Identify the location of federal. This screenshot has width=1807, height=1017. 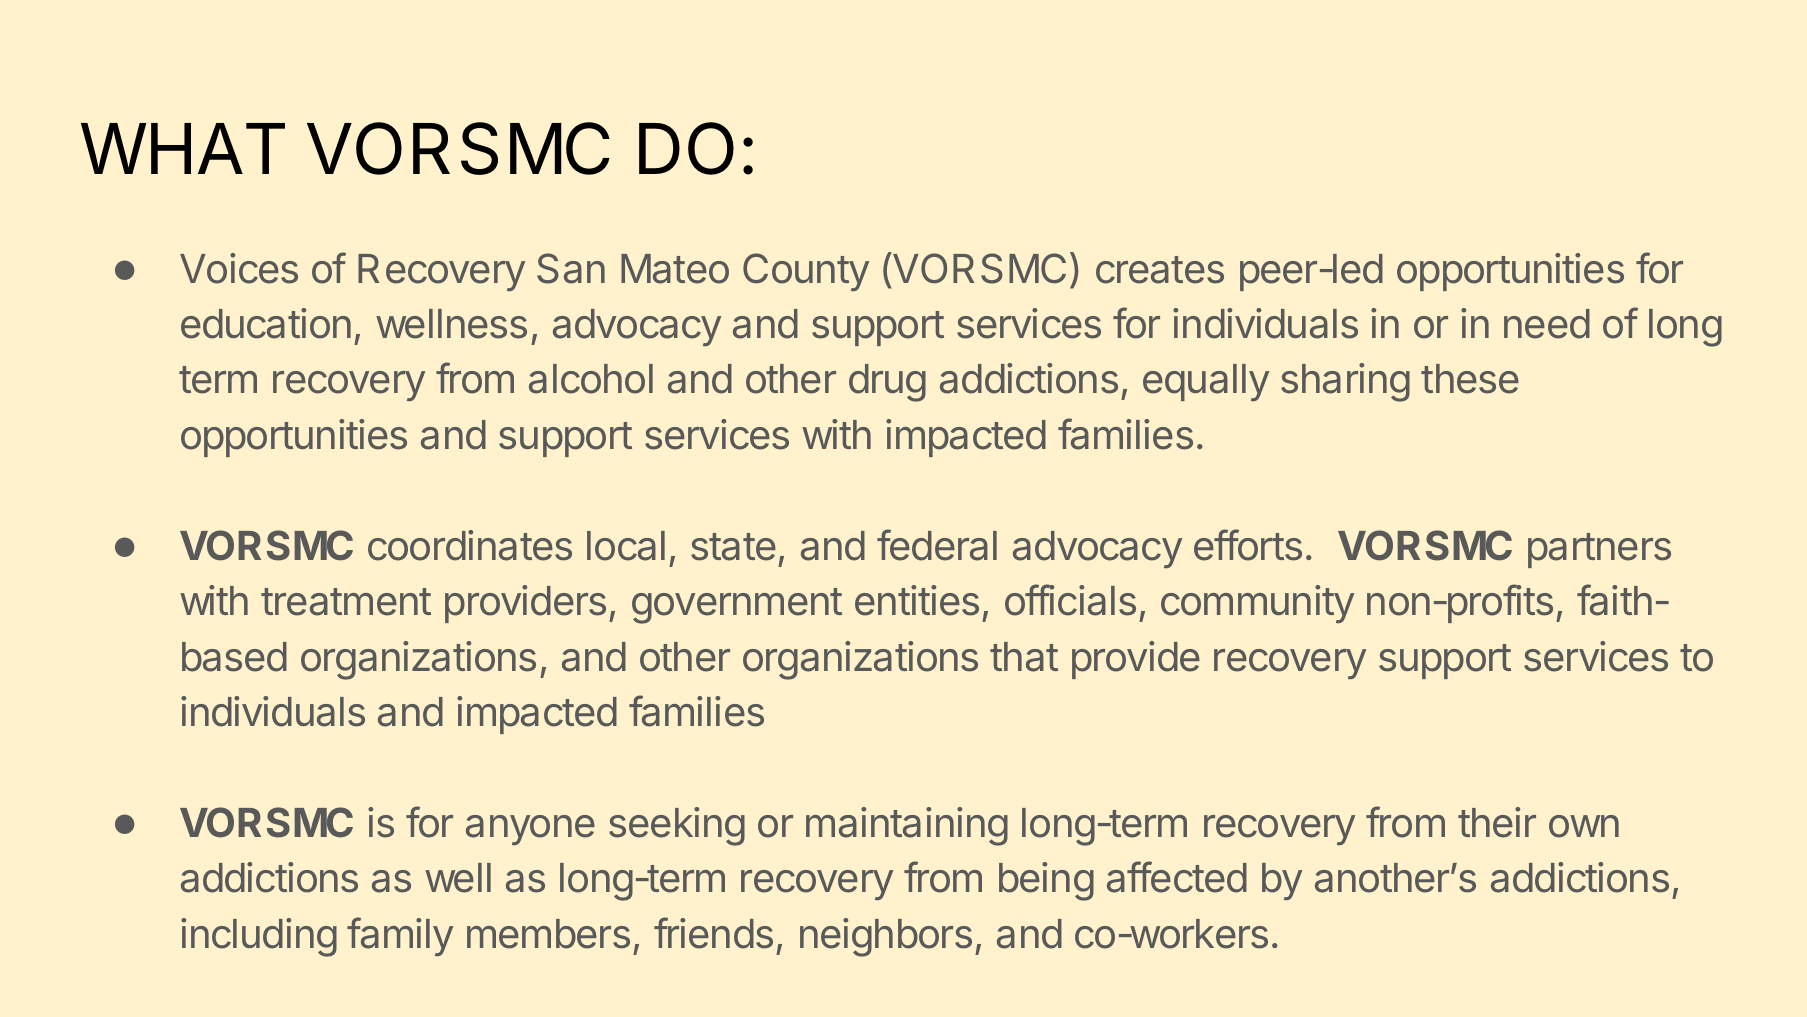
(937, 545).
